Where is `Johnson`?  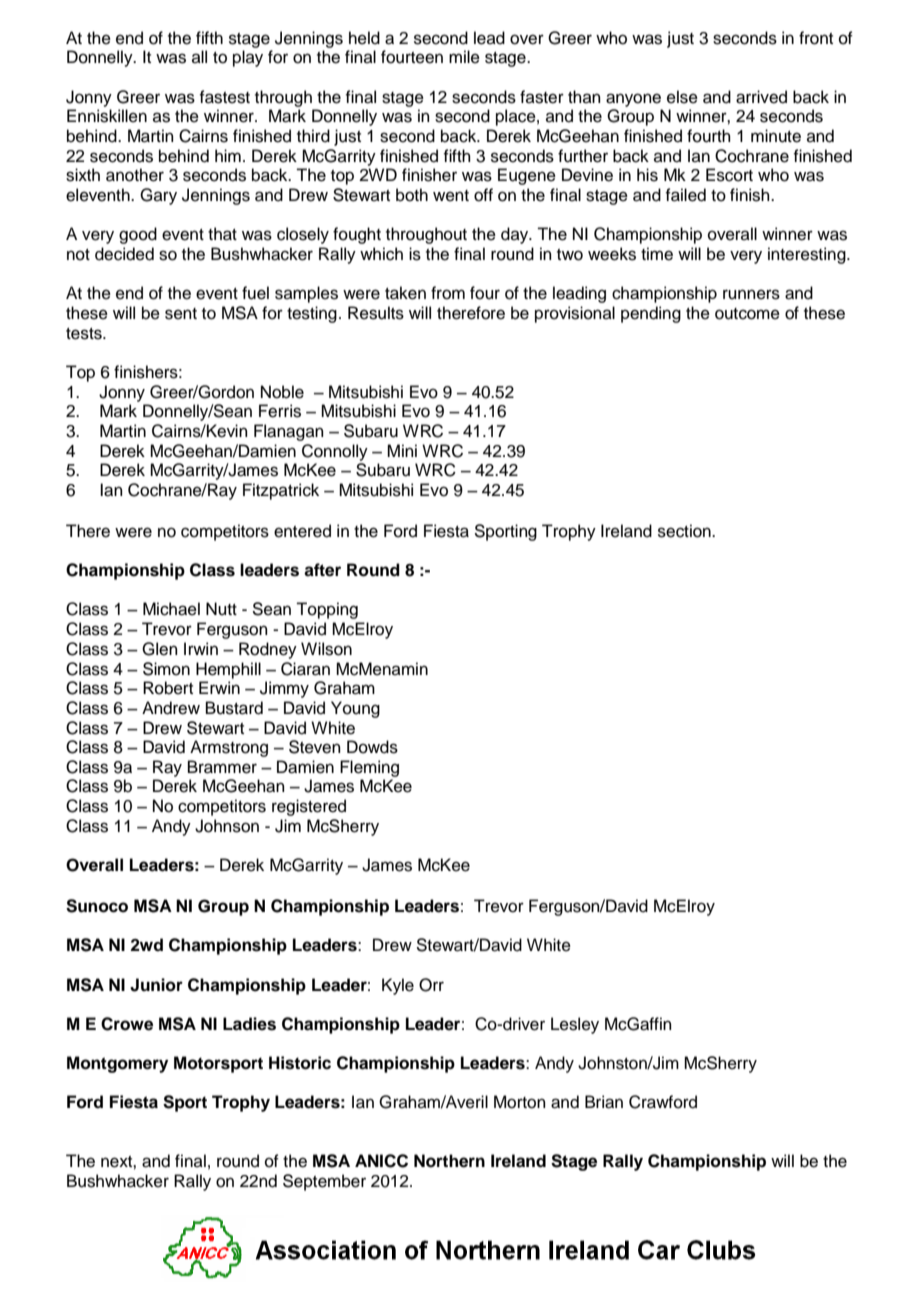
Johnson is located at coordinates (227, 826).
